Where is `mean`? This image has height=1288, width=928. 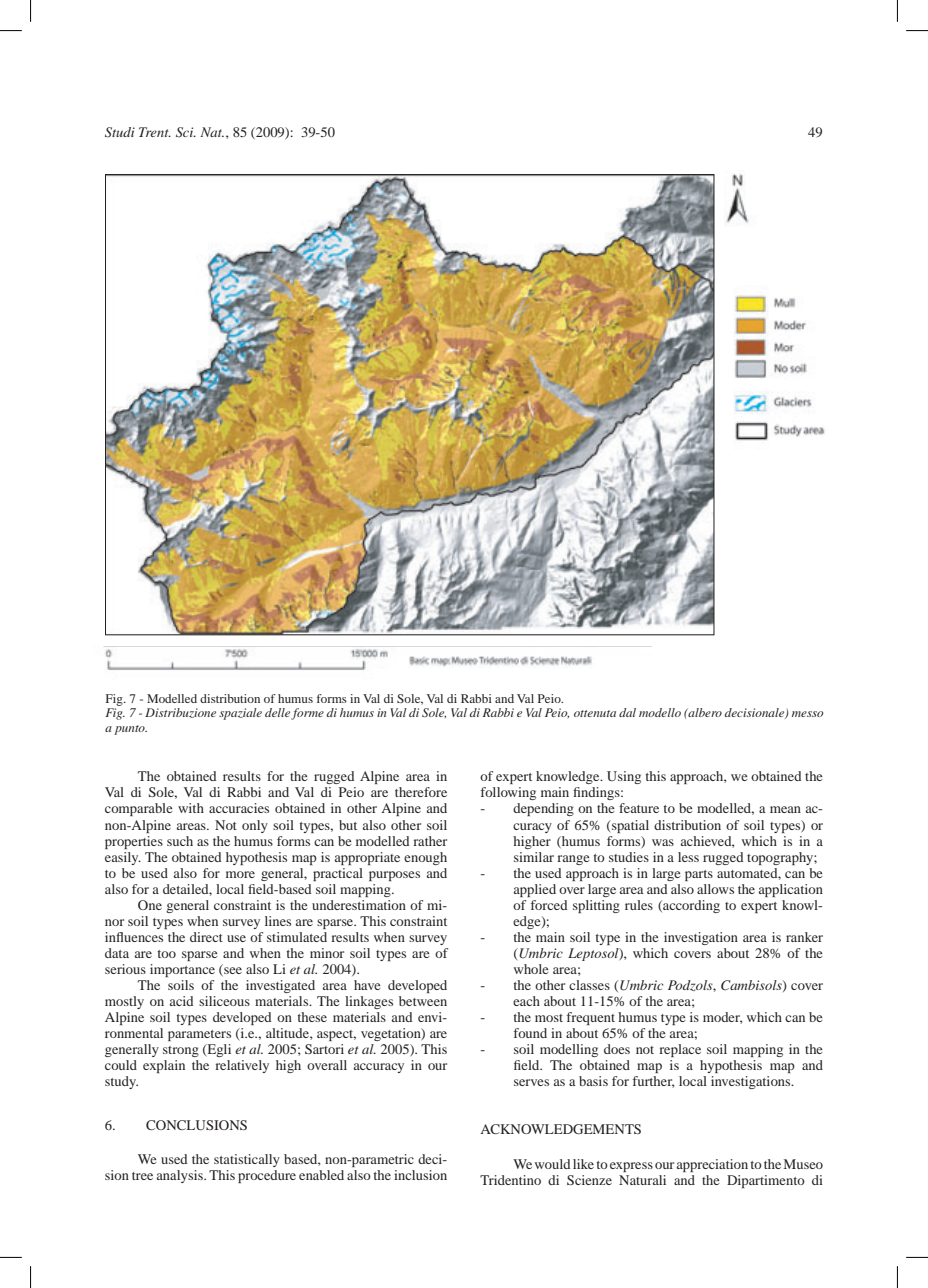 mean is located at coordinates (785, 809).
